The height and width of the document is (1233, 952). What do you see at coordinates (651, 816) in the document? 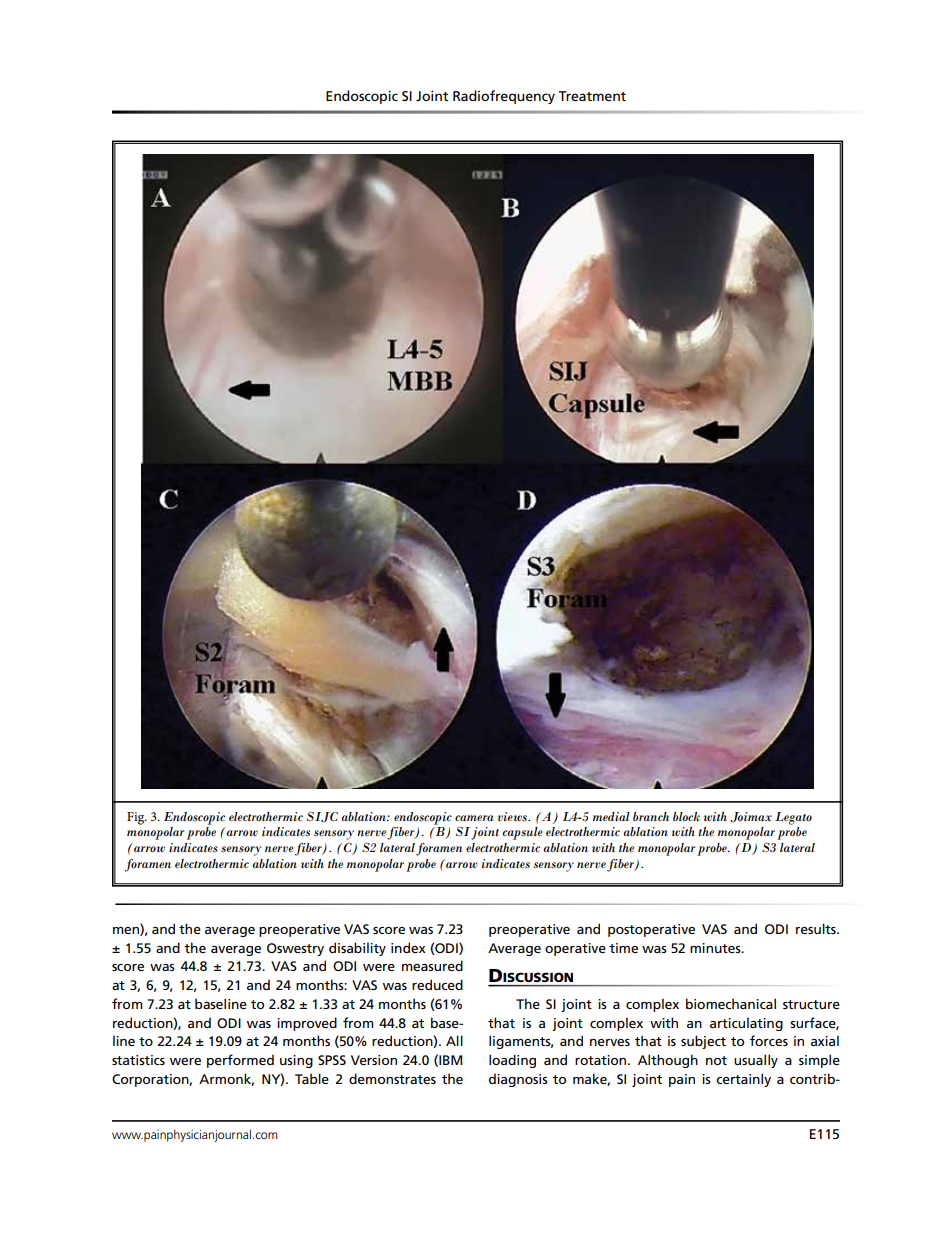
I see `branch` at bounding box center [651, 816].
